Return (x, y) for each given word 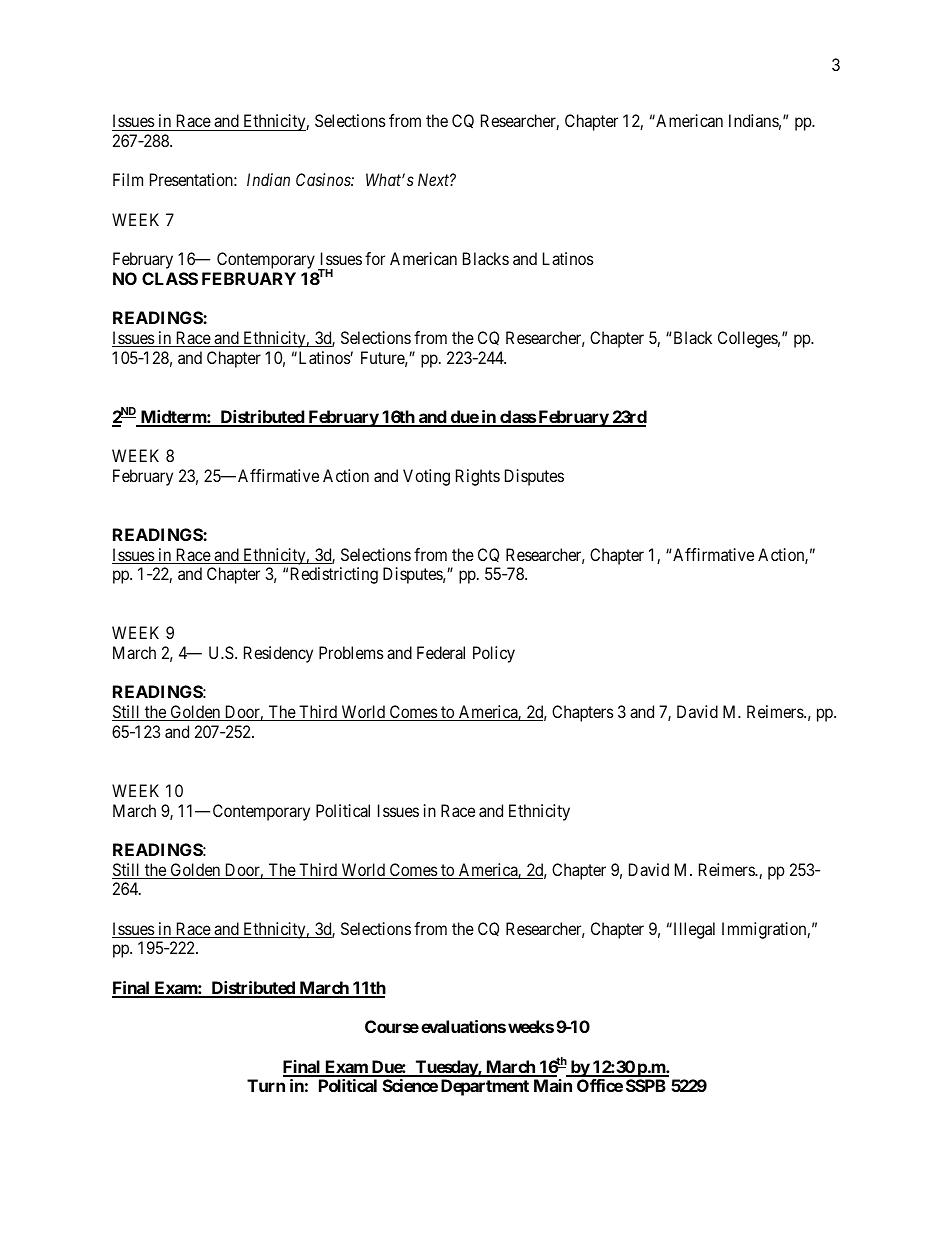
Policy (494, 654)
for (375, 258)
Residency (278, 654)
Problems (351, 652)
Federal (441, 652)
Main (553, 1085)
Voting (426, 477)
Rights (478, 477)
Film (128, 179)
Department (485, 1087)
